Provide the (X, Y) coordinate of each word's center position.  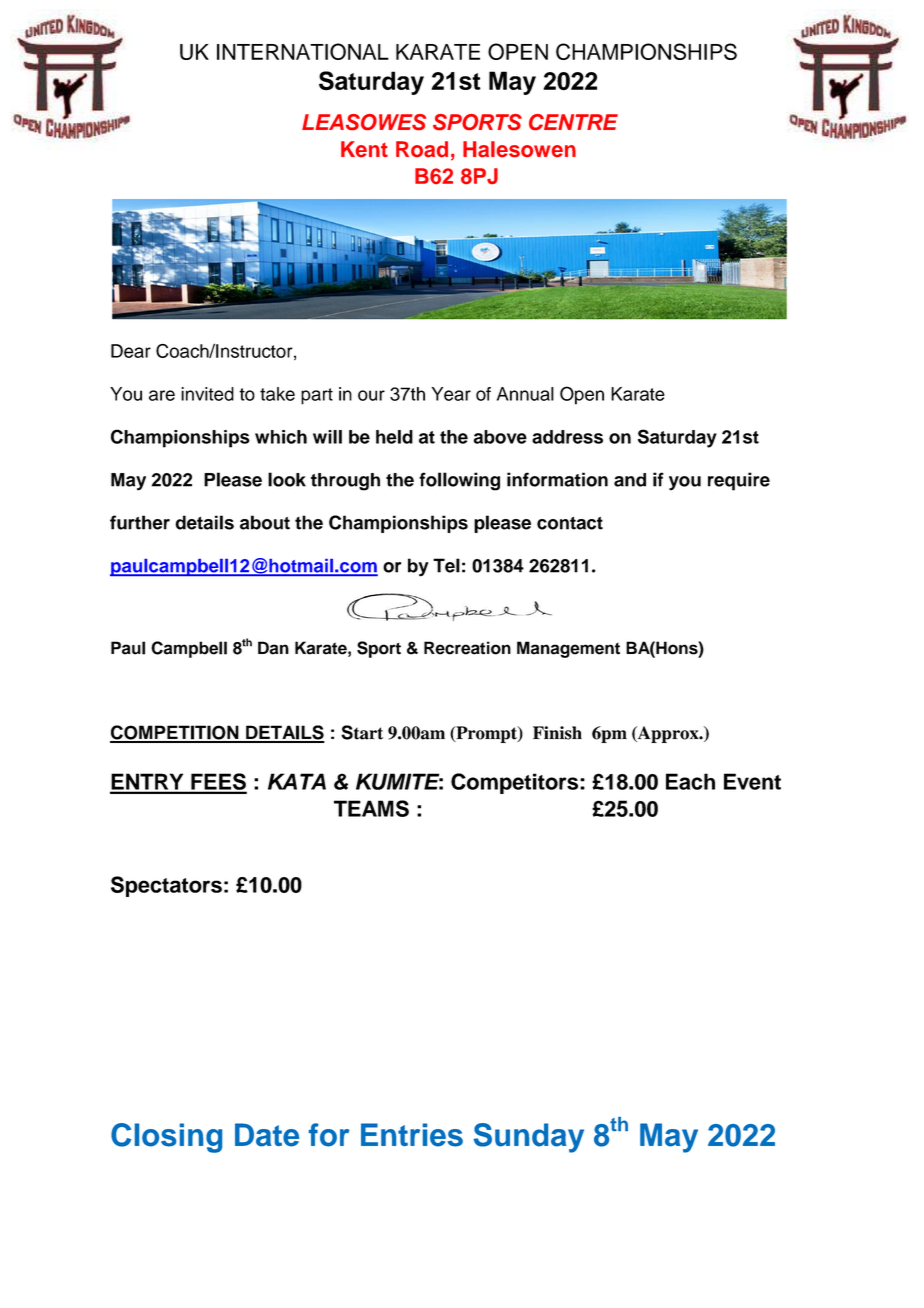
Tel (446, 565)
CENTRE (573, 122)
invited (207, 394)
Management (568, 649)
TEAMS (371, 808)
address (567, 437)
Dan (273, 648)
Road (422, 149)
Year (451, 394)
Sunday (529, 1138)
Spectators (166, 886)
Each (690, 781)
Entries (412, 1135)
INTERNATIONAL (303, 51)
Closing (166, 1138)
